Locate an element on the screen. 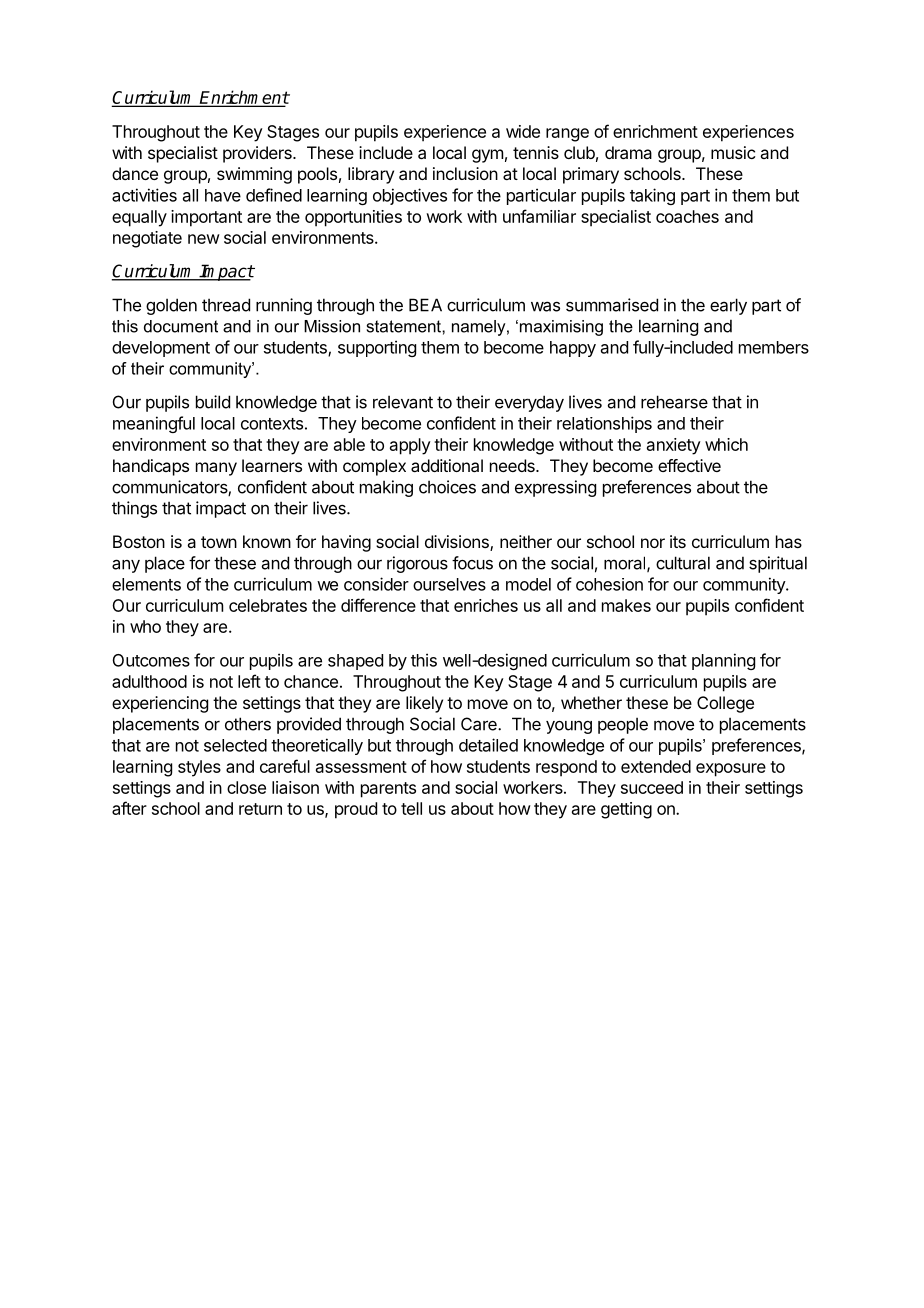  music is located at coordinates (733, 152).
